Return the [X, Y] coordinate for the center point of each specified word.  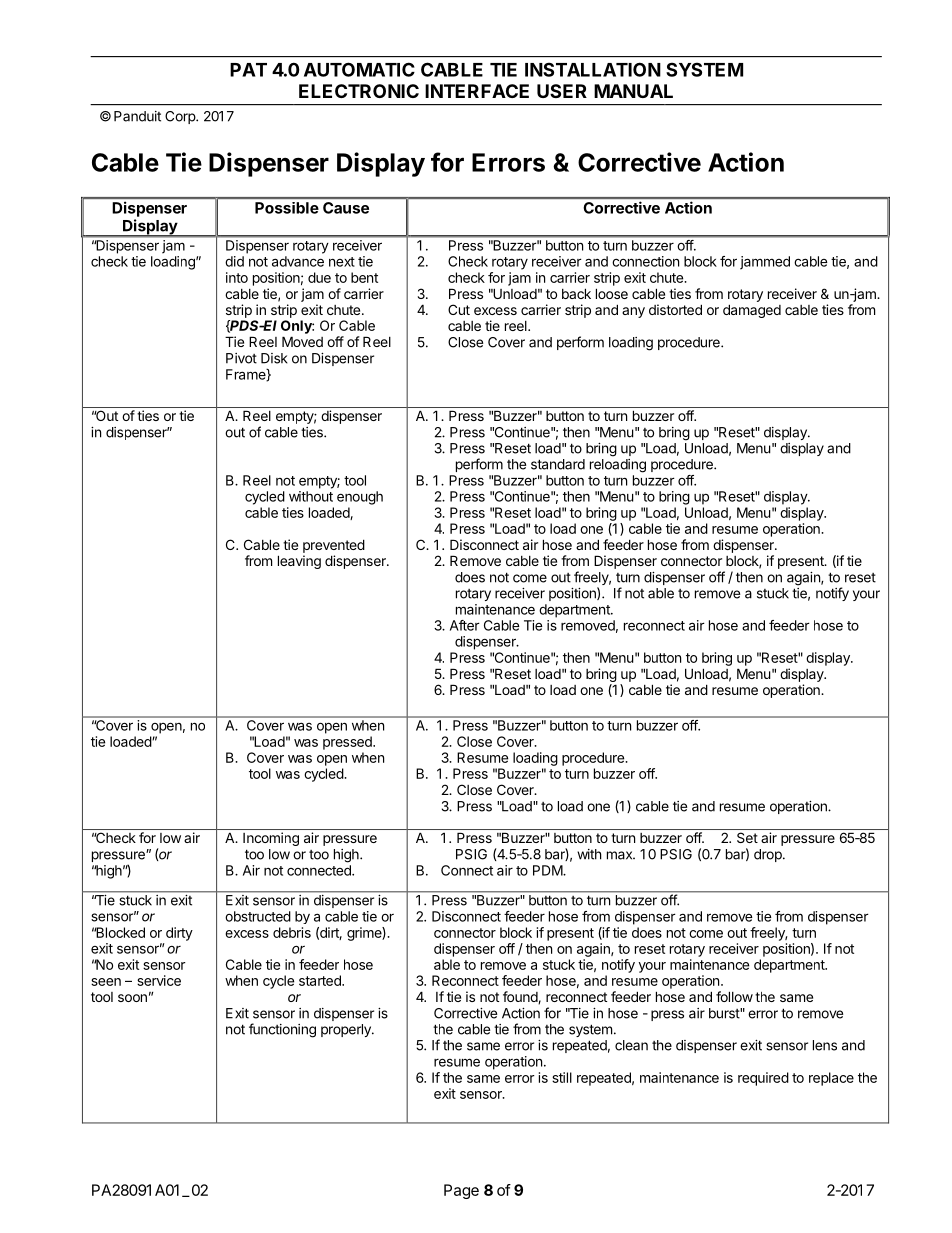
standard [558, 464]
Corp [181, 117]
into [237, 277]
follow [734, 996]
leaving [299, 562]
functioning [282, 1030]
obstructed [258, 916]
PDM [548, 870]
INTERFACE [477, 91]
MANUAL [633, 91]
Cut [459, 309]
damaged [752, 311]
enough [360, 498]
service [159, 980]
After [465, 625]
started [321, 980]
